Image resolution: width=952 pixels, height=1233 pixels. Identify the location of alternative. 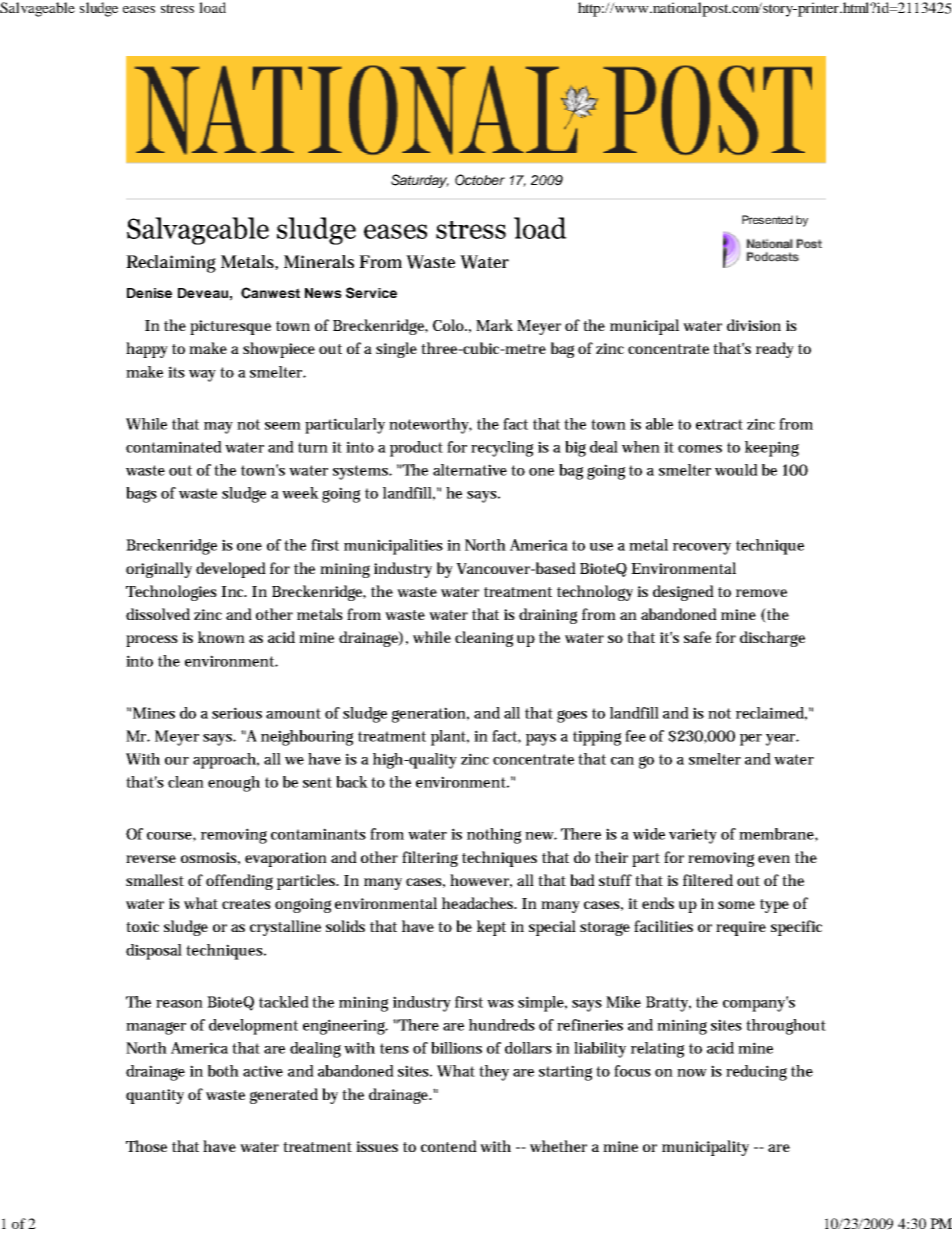
(470, 470).
